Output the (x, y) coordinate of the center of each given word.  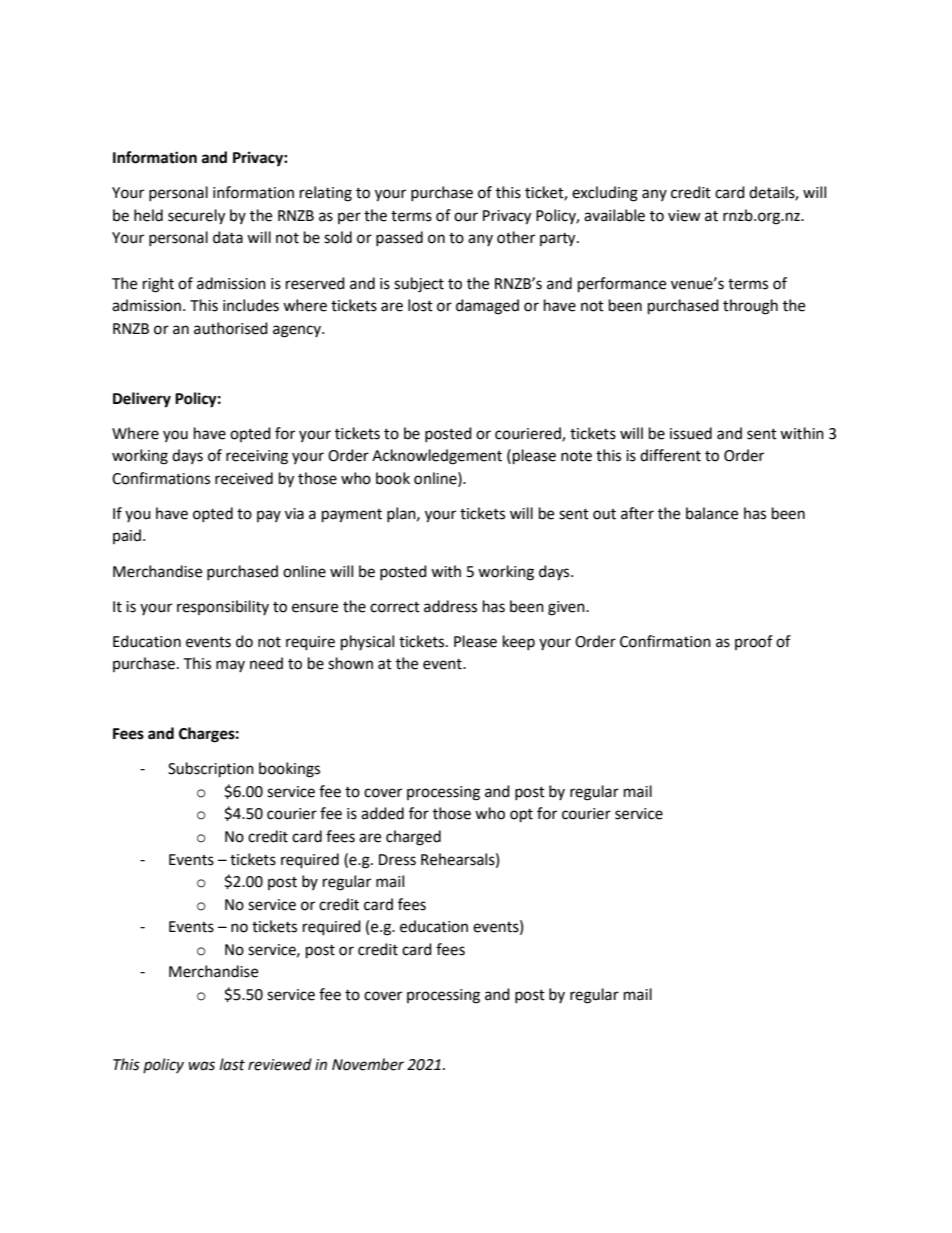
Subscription (211, 770)
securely (196, 217)
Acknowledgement (437, 457)
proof (754, 642)
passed (399, 238)
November (368, 1064)
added (382, 813)
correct (395, 607)
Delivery (142, 400)
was (201, 1066)
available (614, 215)
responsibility (223, 607)
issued (691, 433)
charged (413, 838)
